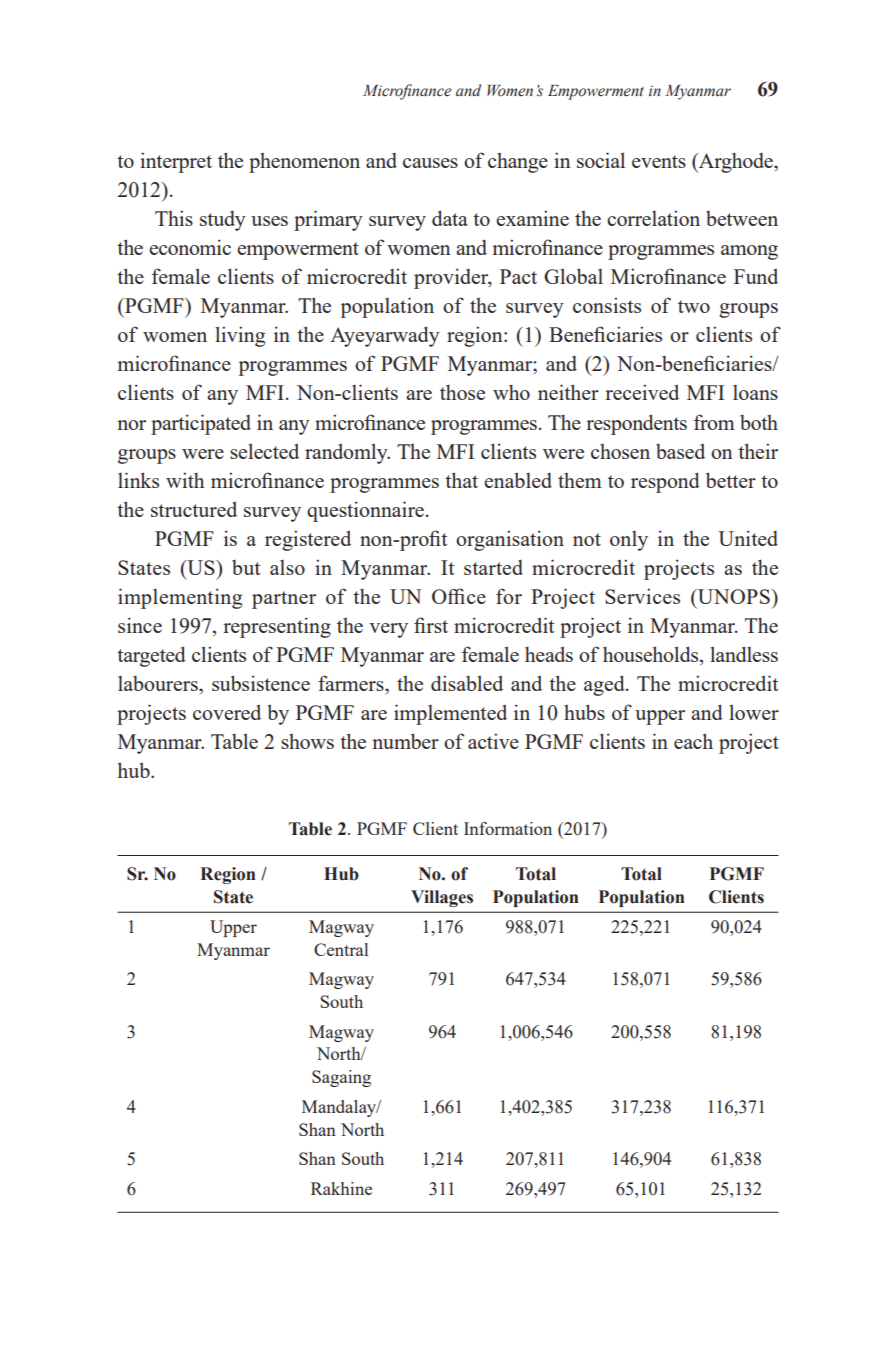  I want to click on Information, so click(508, 828).
